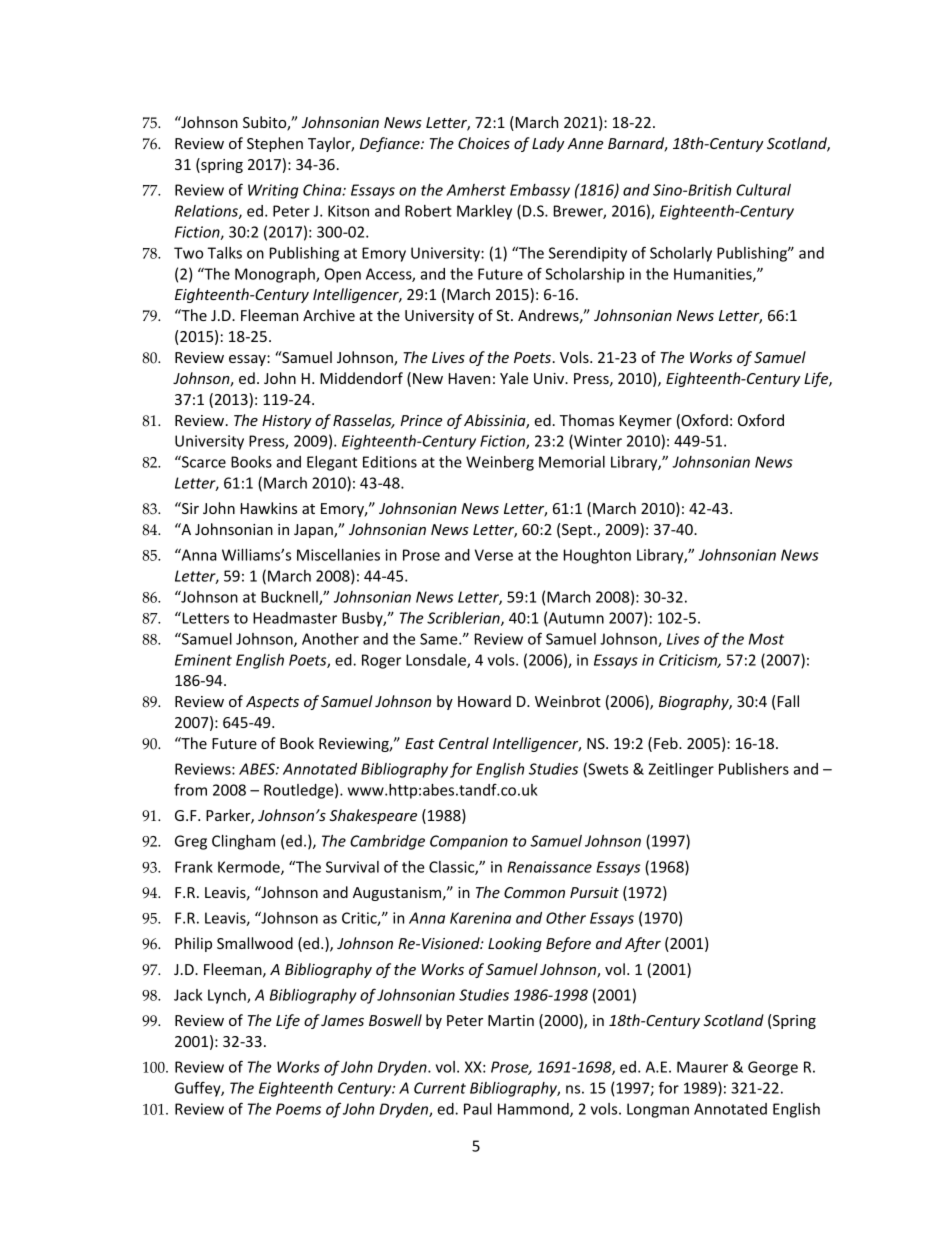  What do you see at coordinates (273, 191) in the screenshot?
I see `Writing` at bounding box center [273, 191].
